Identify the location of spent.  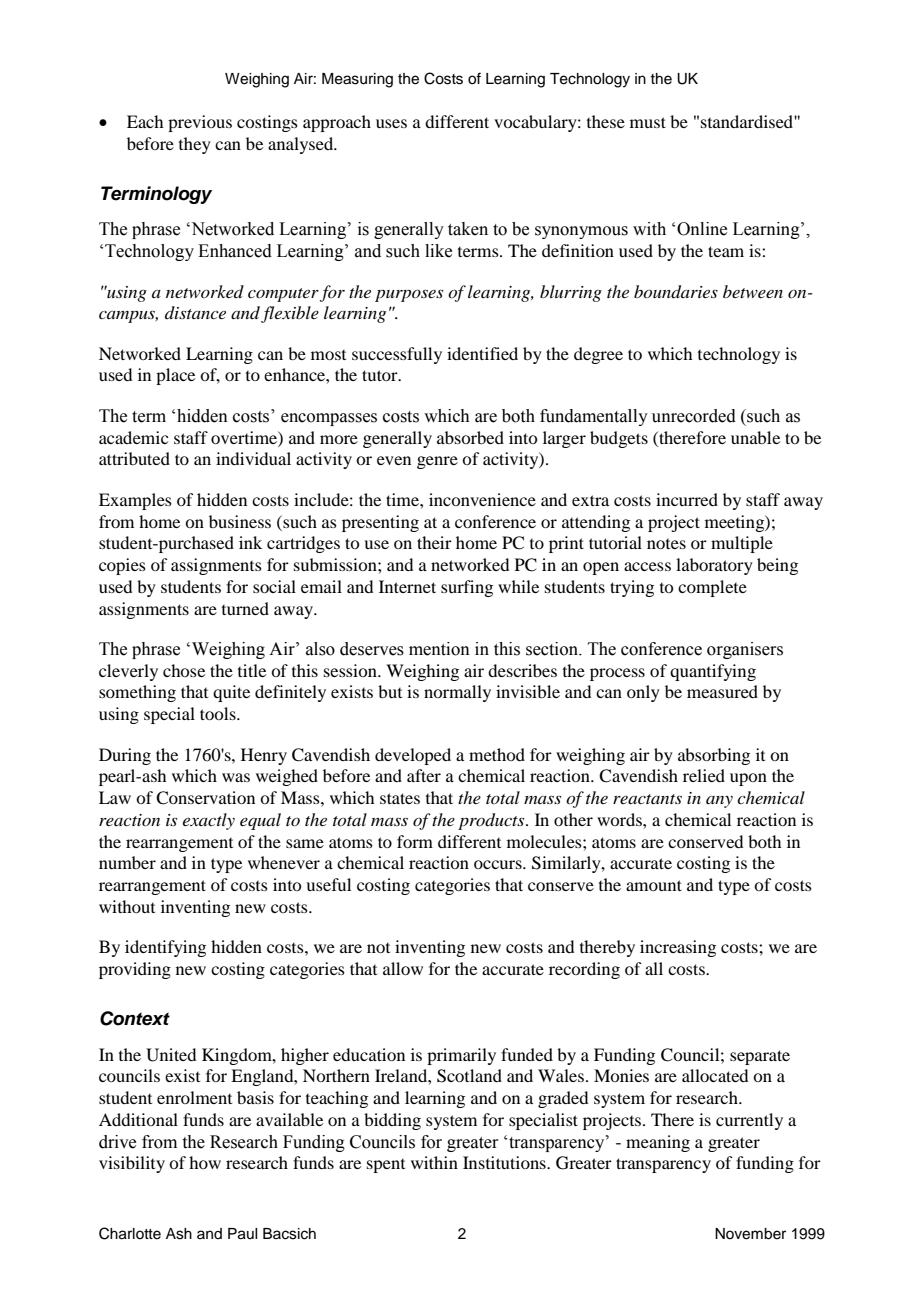
(386, 1166).
